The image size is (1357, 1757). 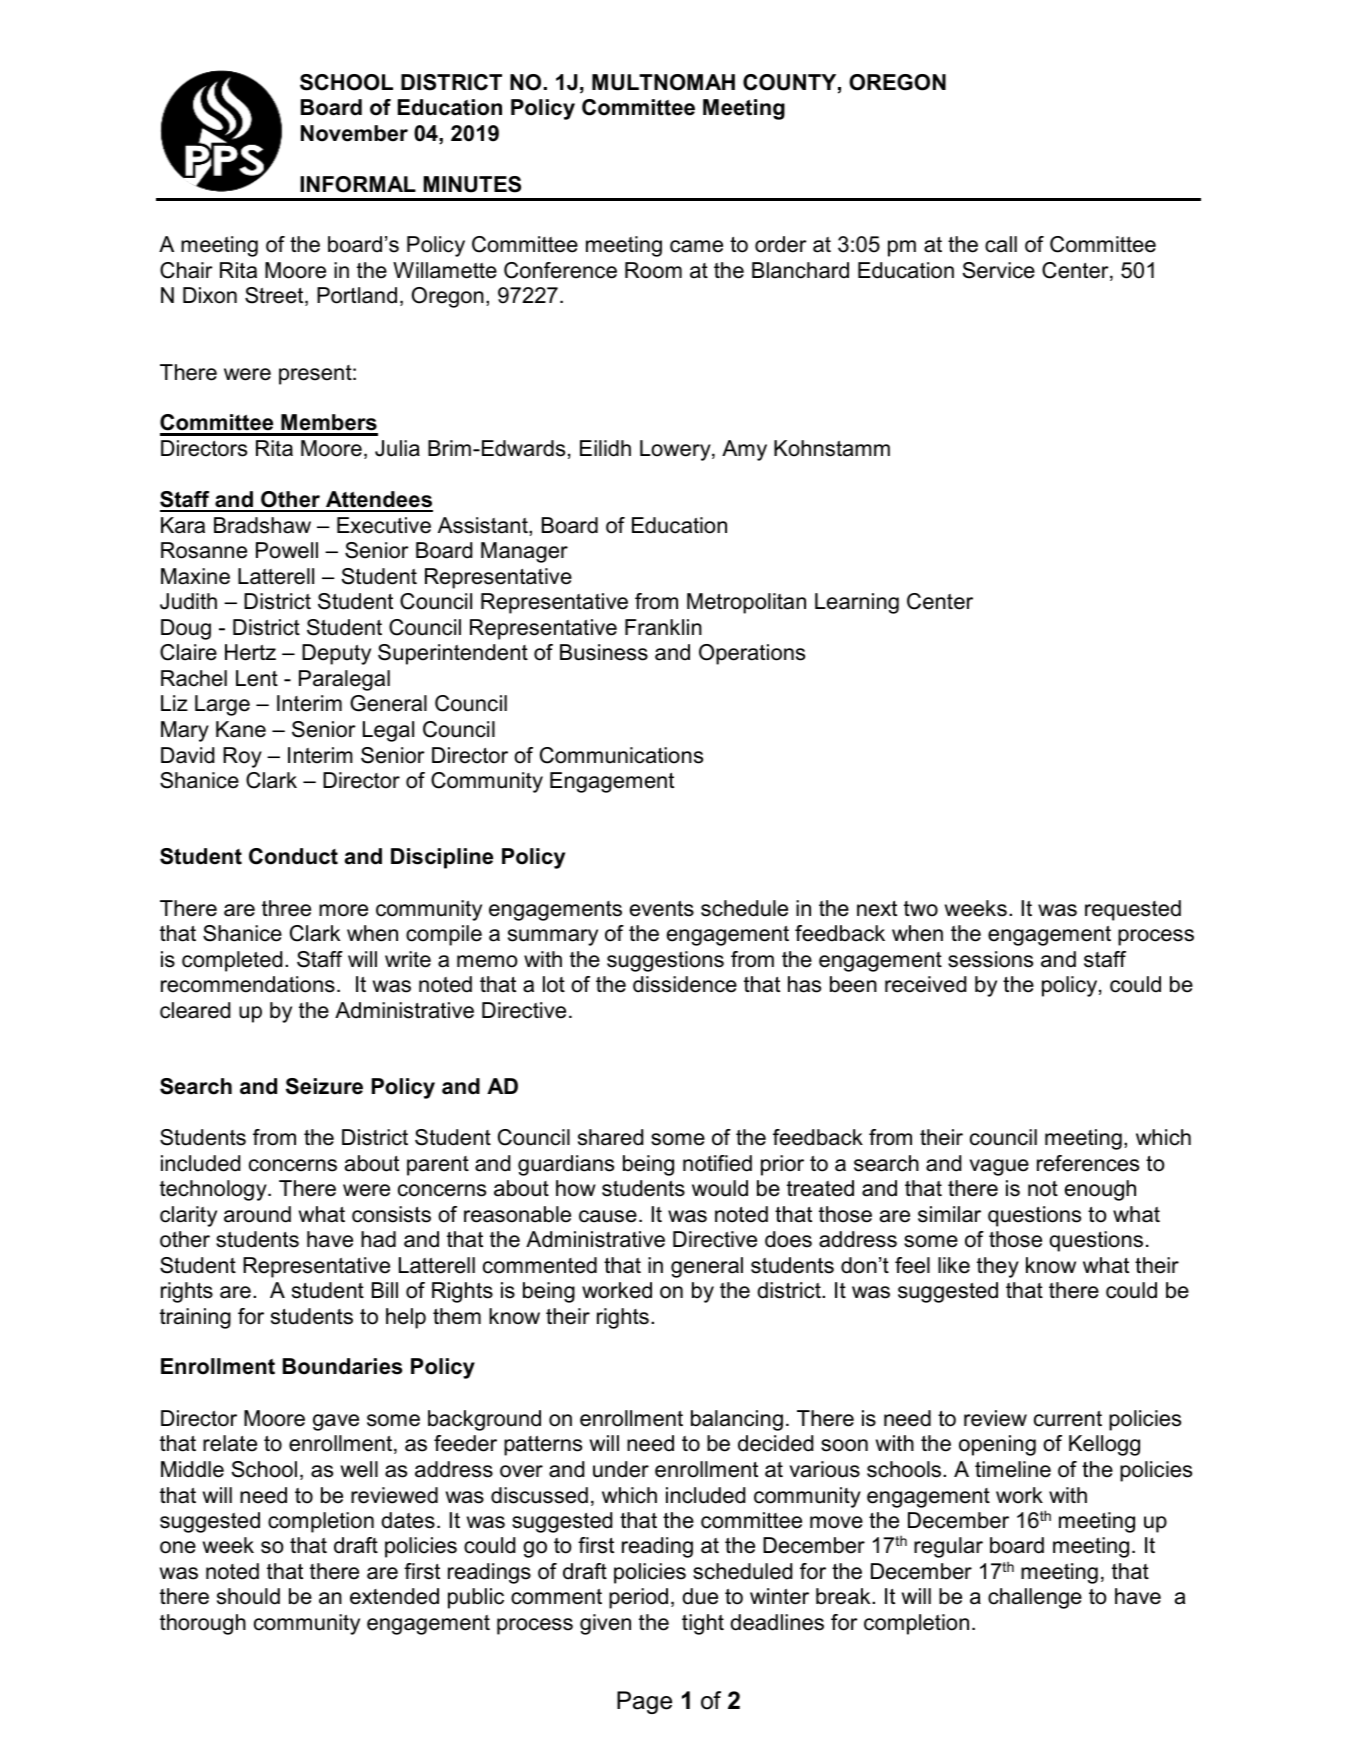 I want to click on cause, so click(x=608, y=1216).
